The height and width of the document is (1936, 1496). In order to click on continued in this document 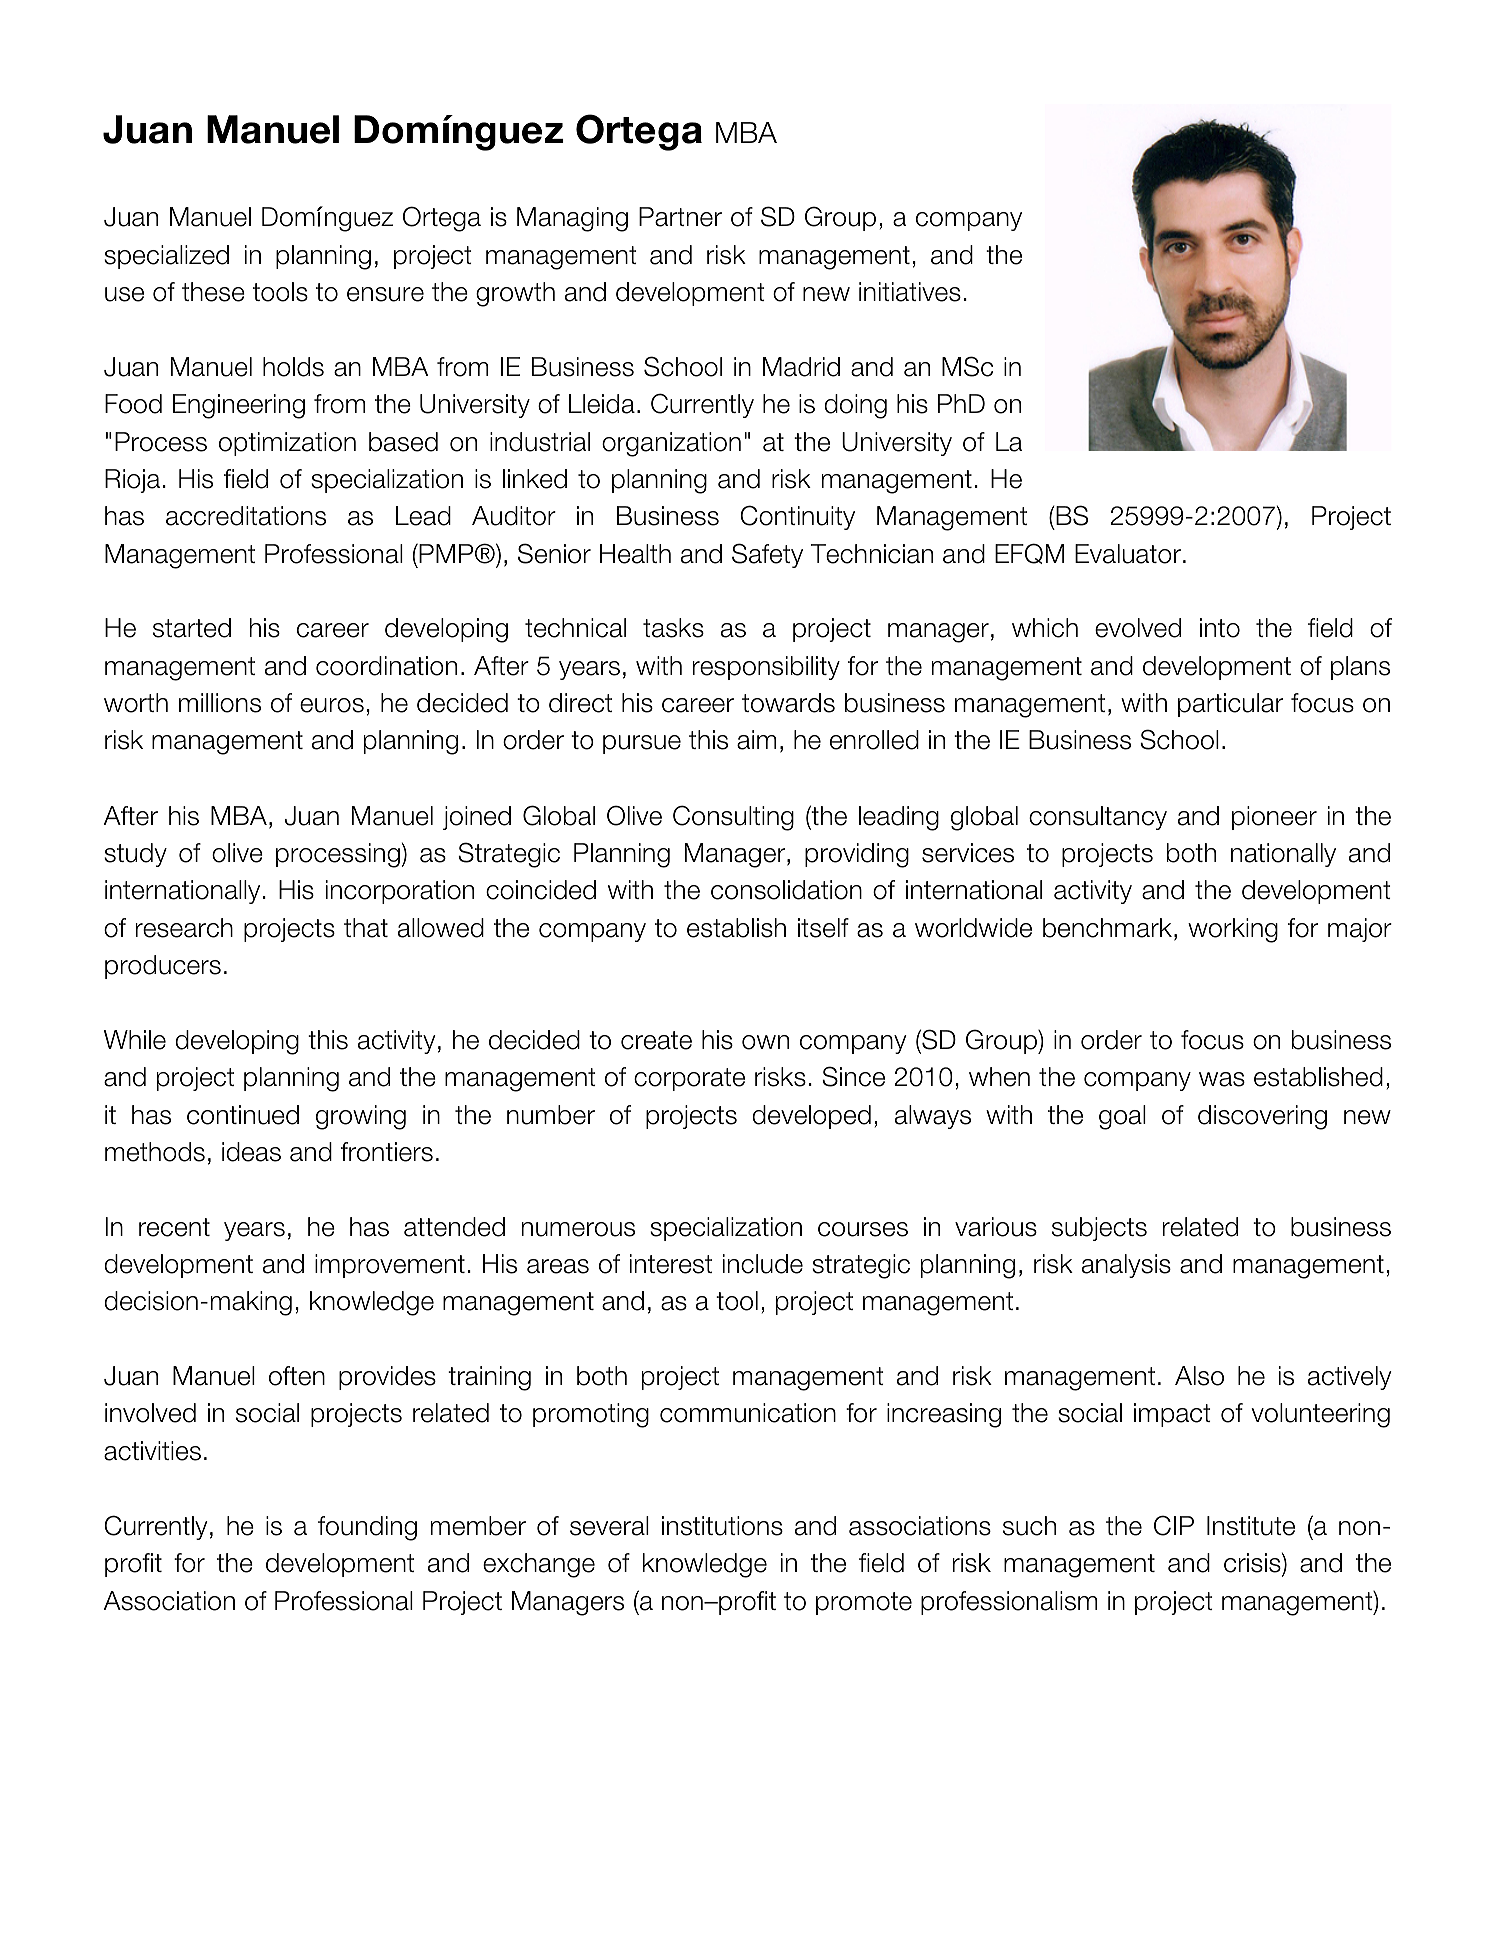, I will do `click(243, 1115)`.
